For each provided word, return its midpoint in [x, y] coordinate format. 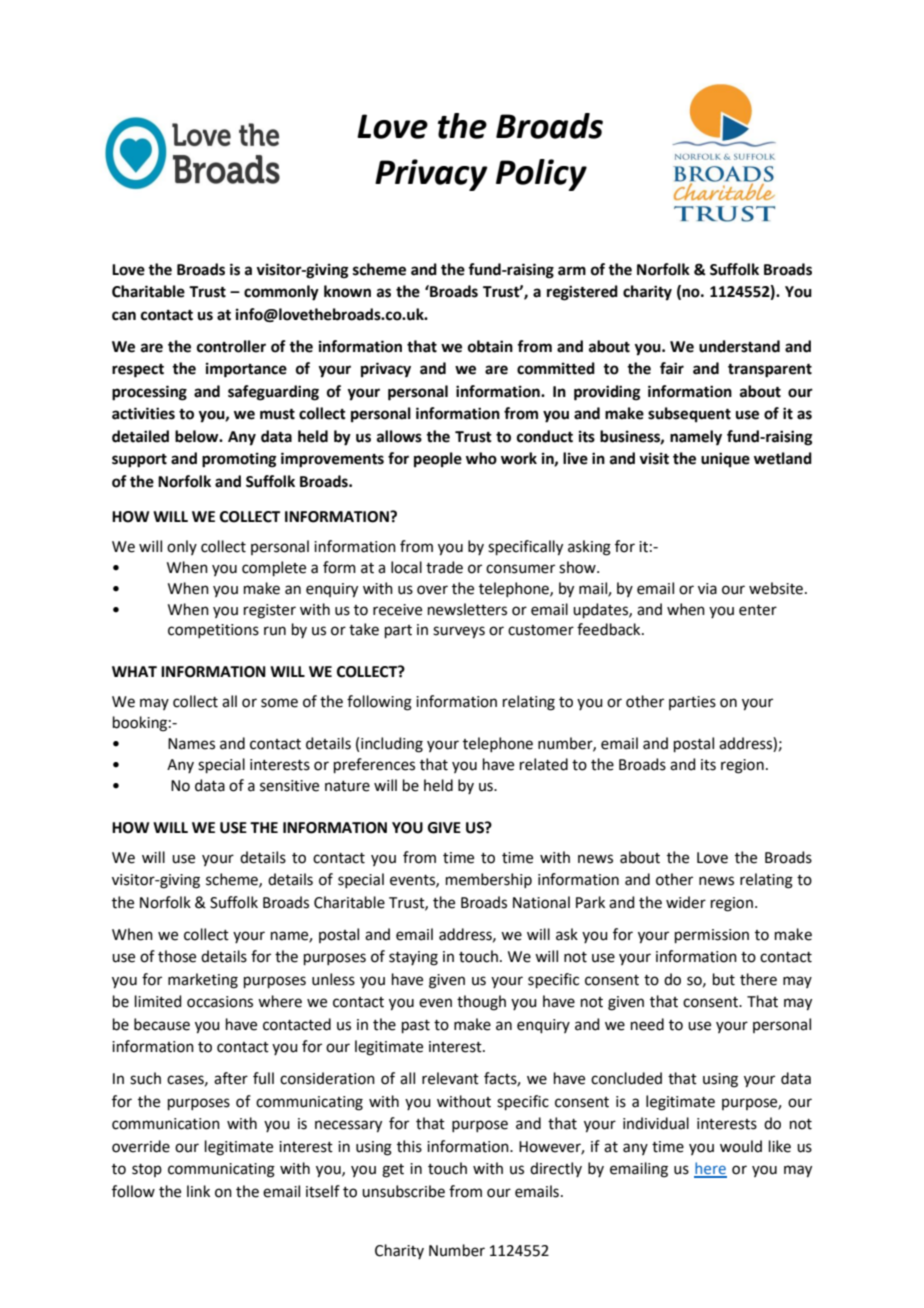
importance [246, 370]
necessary [348, 1126]
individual [656, 1123]
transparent [770, 371]
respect [138, 371]
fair [672, 368]
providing [607, 393]
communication [166, 1124]
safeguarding [273, 393]
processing [149, 393]
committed [556, 368]
